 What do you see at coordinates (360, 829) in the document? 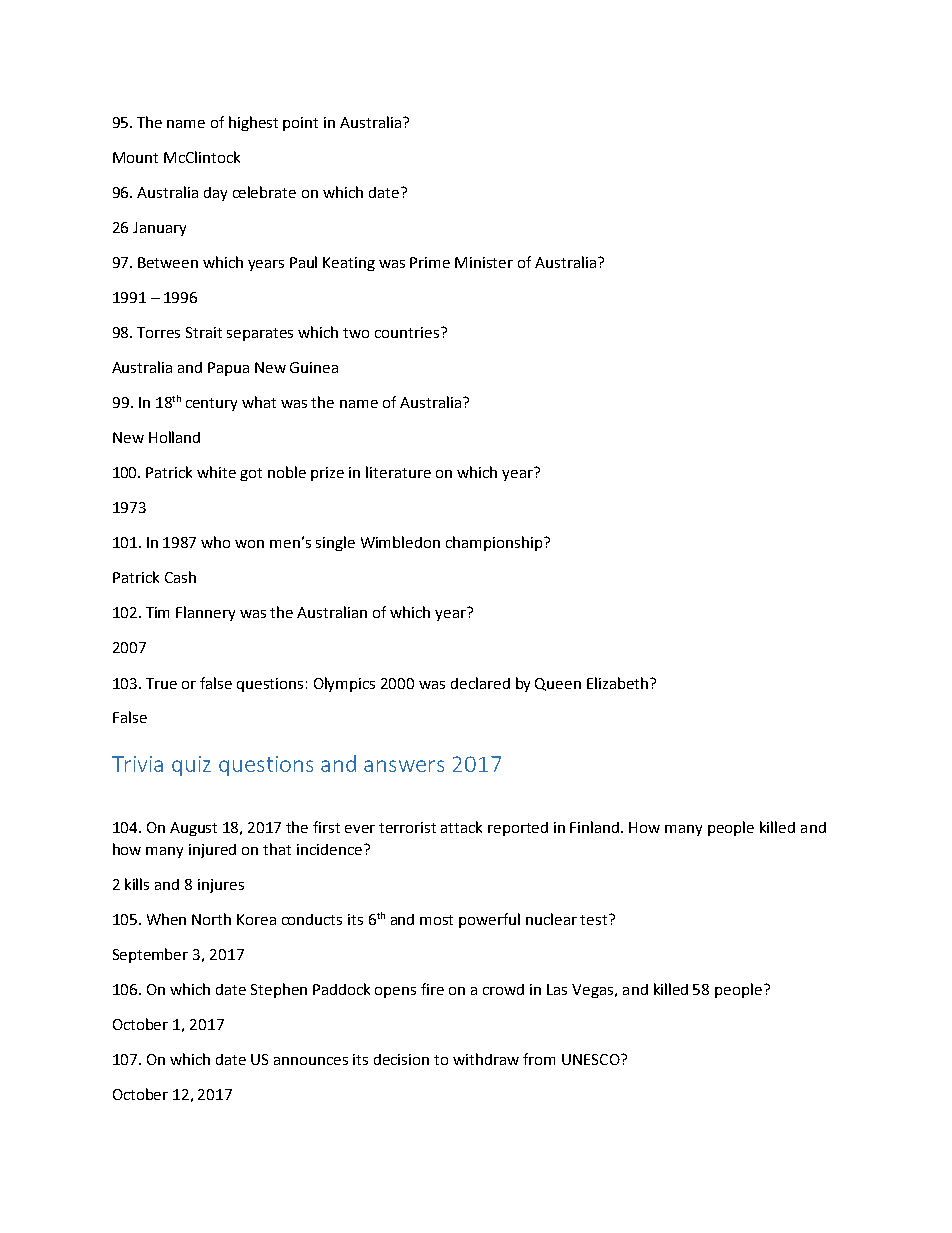
I see `ever` at bounding box center [360, 829].
